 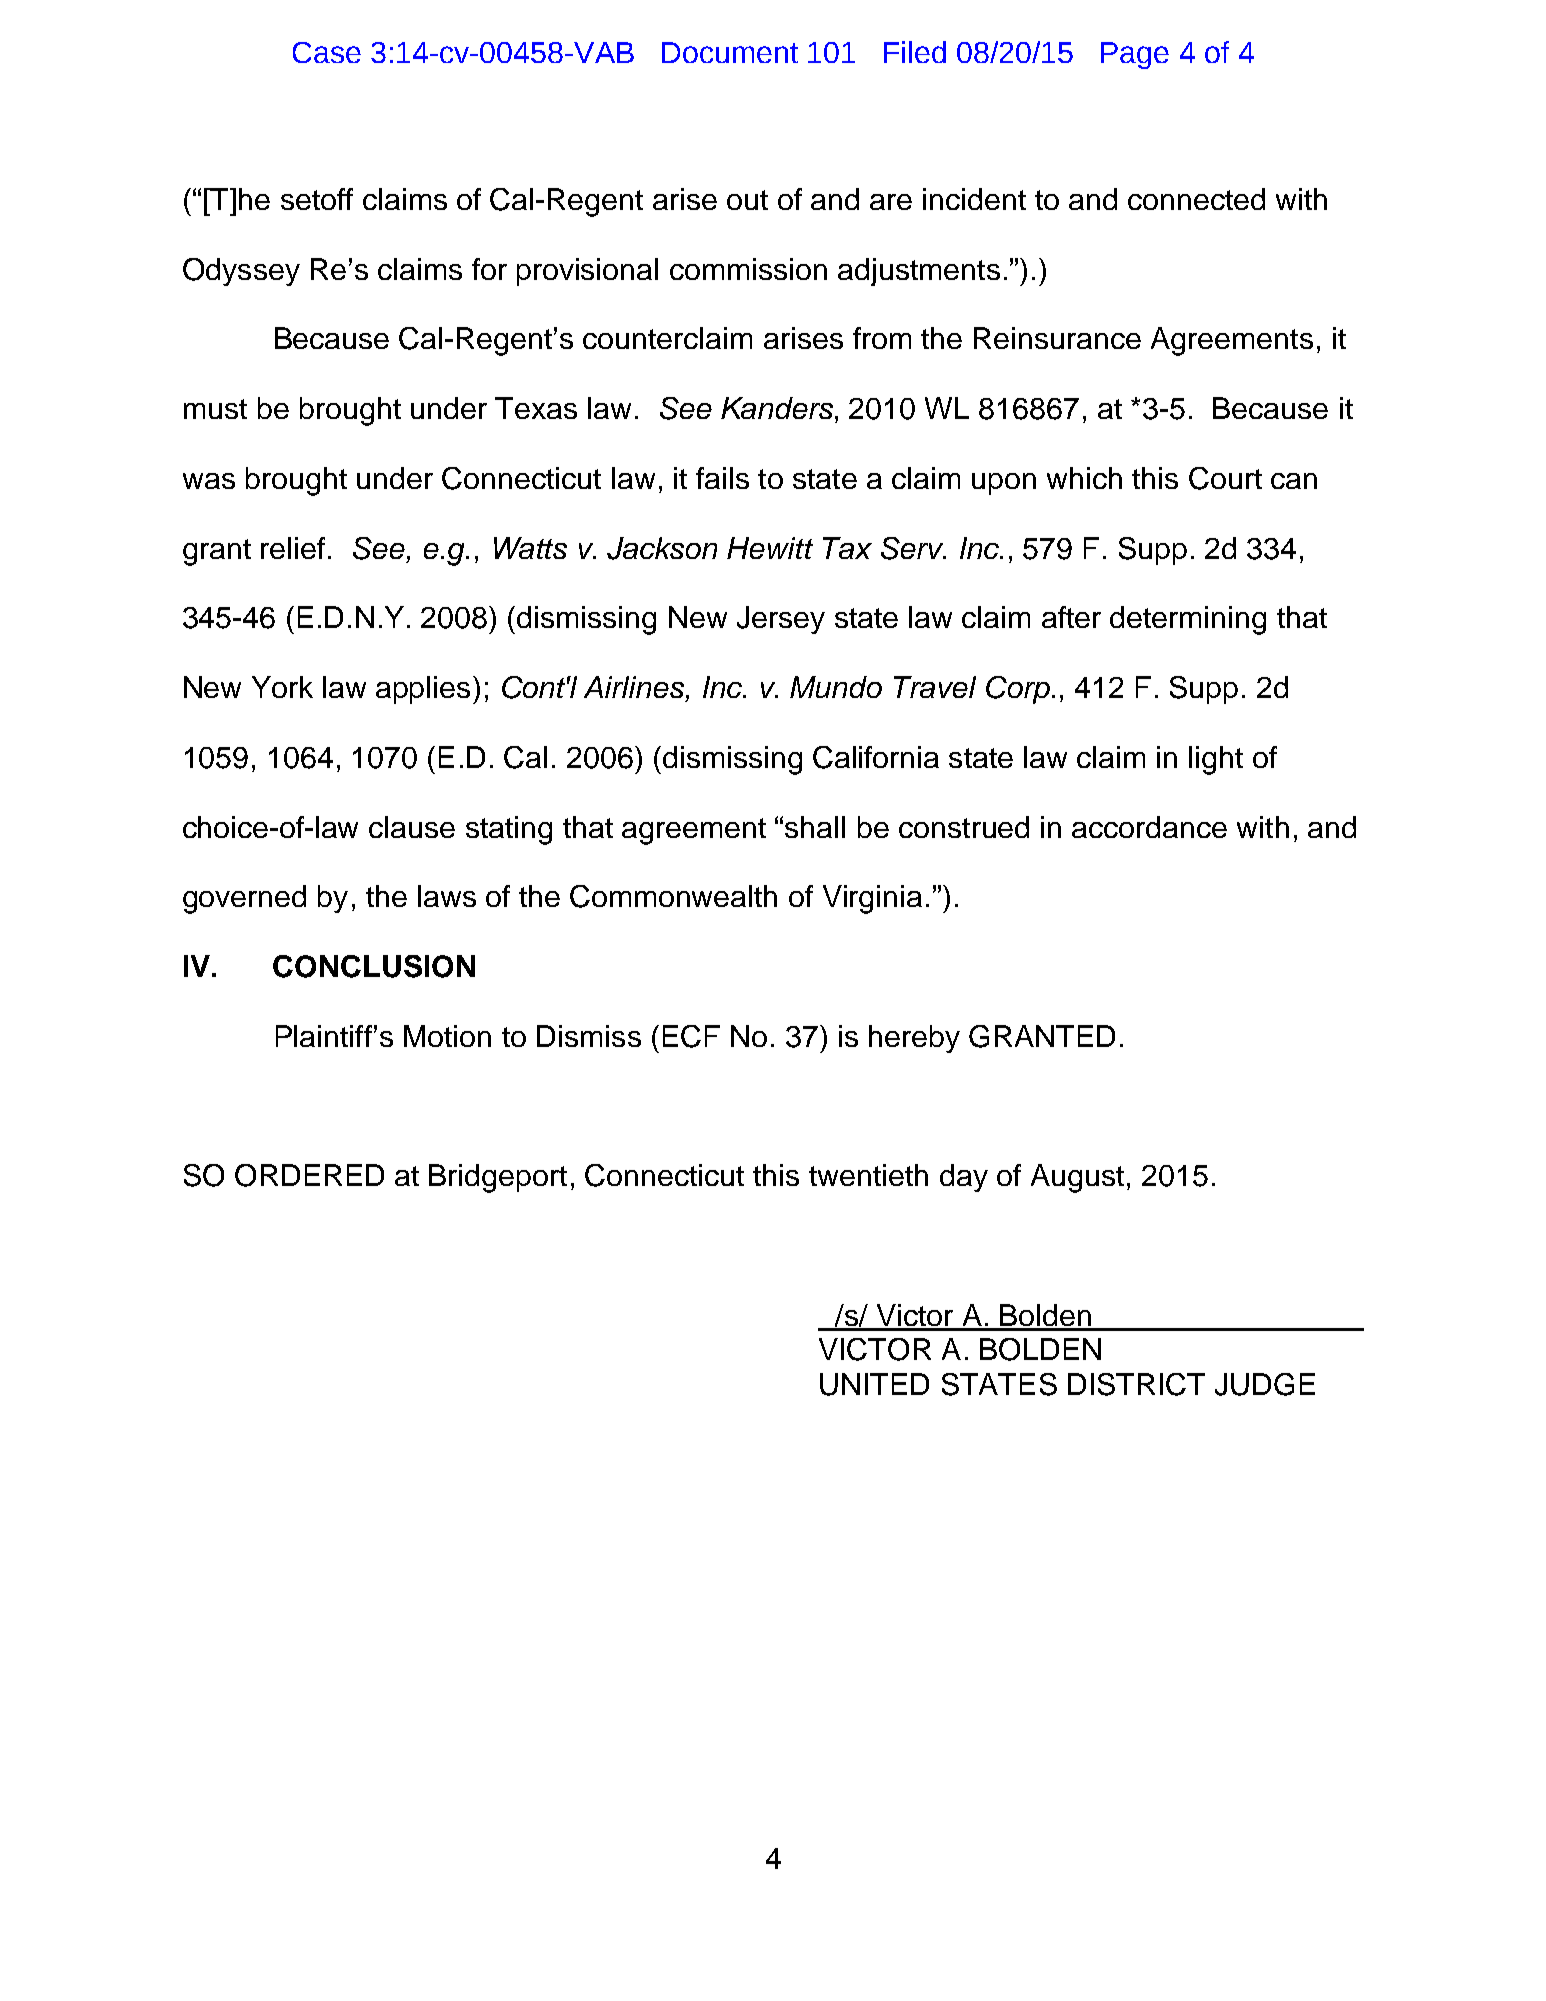 What do you see at coordinates (874, 1384) in the screenshot?
I see `UNITED` at bounding box center [874, 1384].
